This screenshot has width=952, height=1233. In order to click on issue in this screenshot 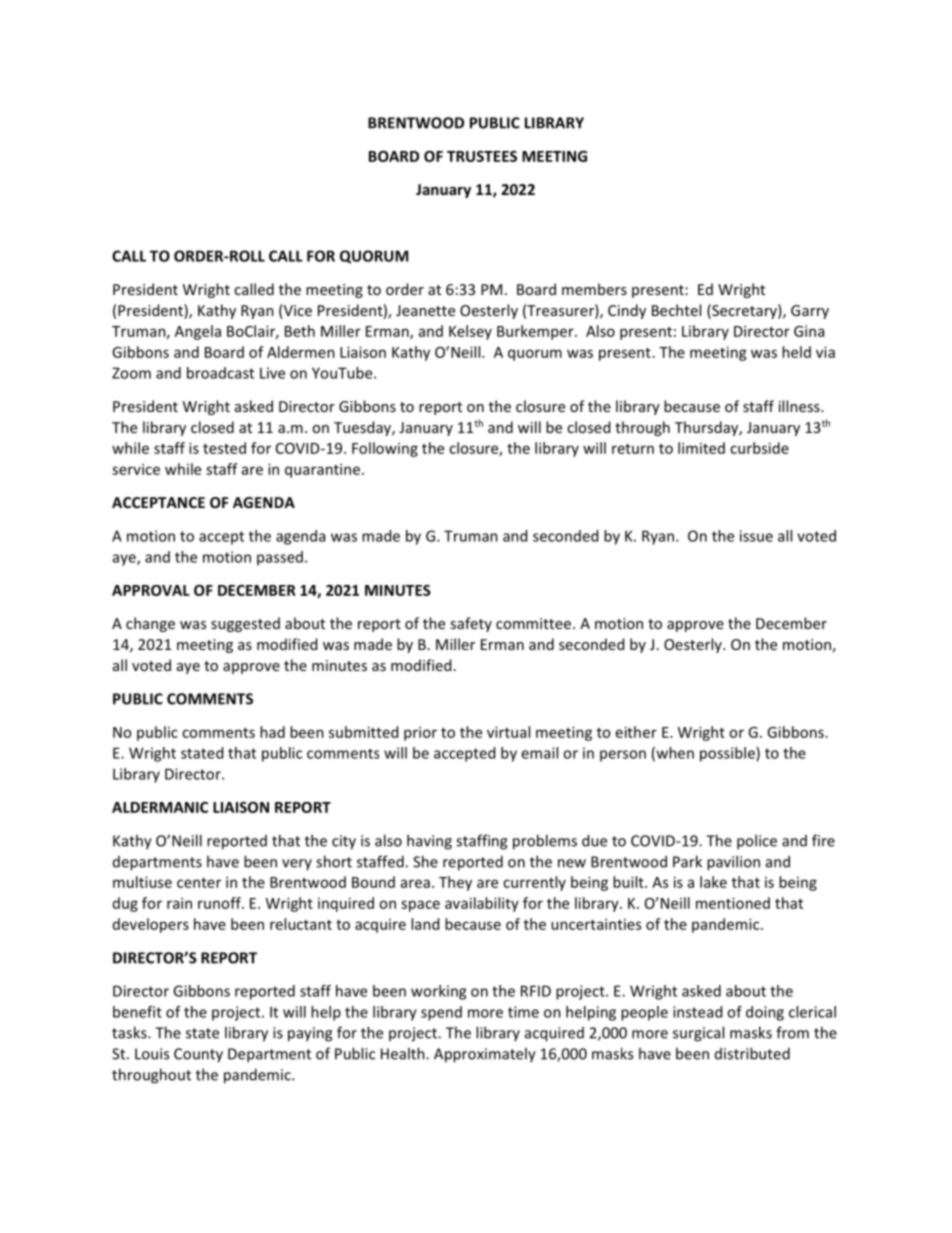, I will do `click(756, 536)`.
